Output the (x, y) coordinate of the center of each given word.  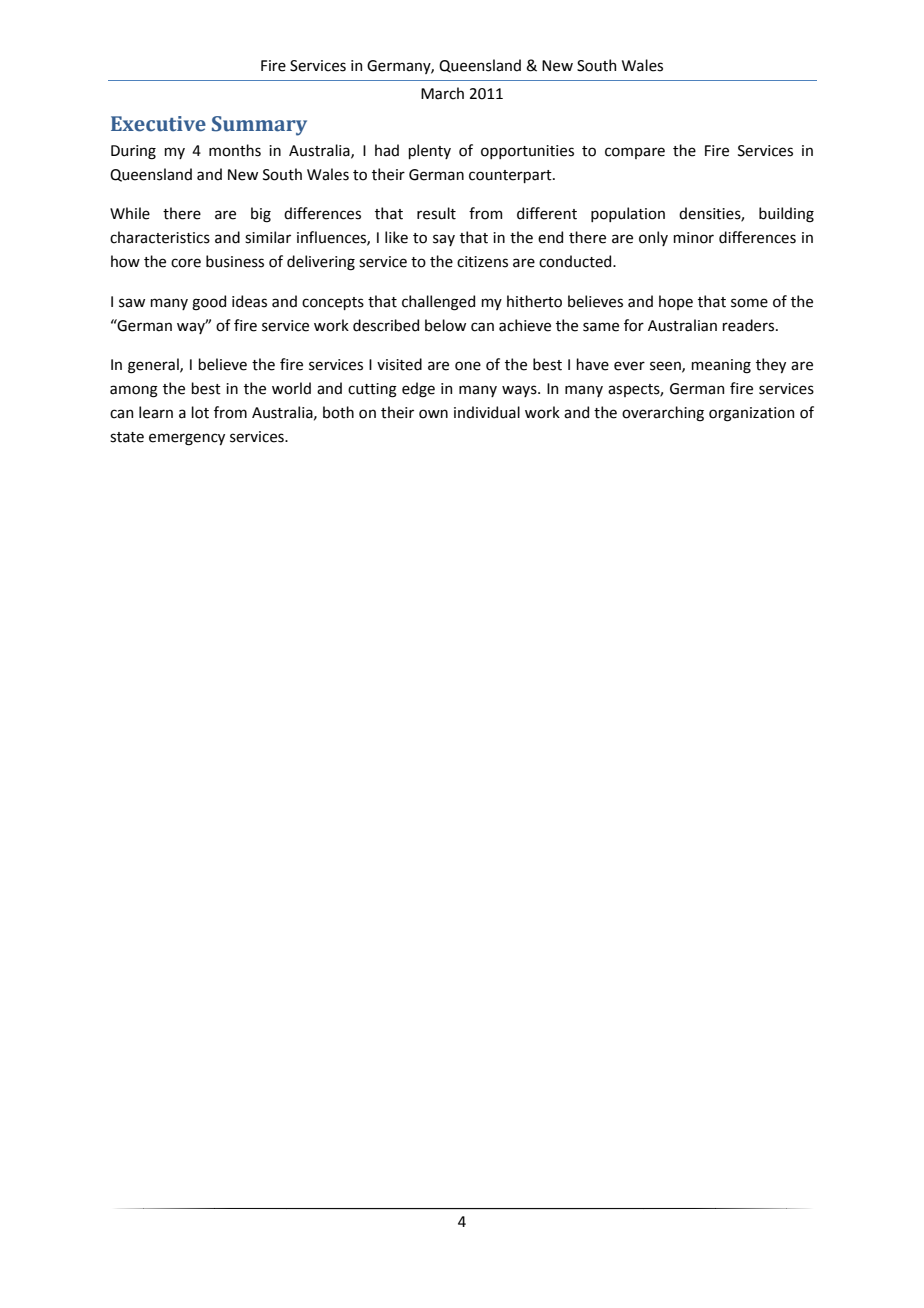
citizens (482, 262)
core (186, 263)
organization (751, 414)
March (442, 93)
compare (635, 153)
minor (693, 238)
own (433, 414)
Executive (158, 124)
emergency (187, 439)
